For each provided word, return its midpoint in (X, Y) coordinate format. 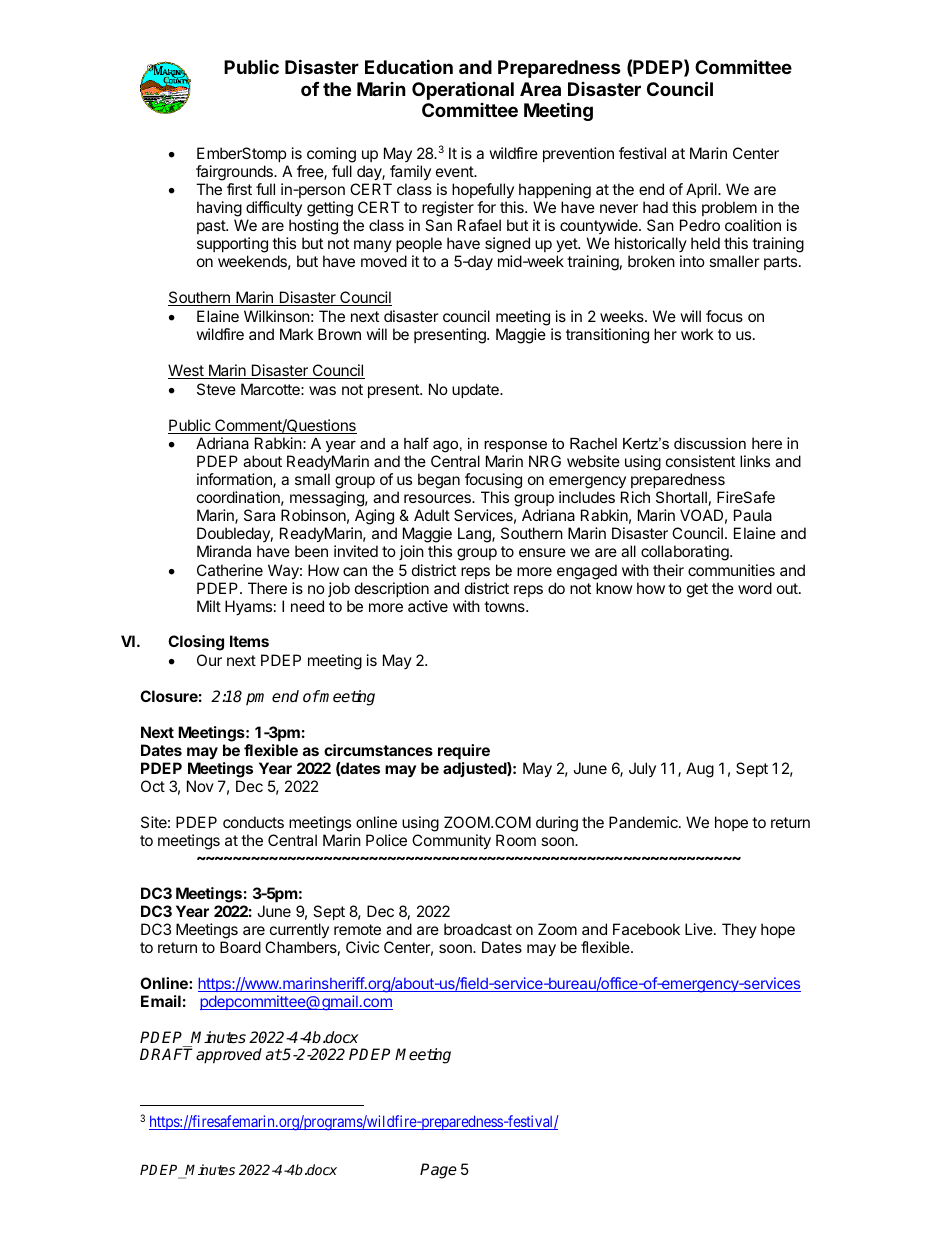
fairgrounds (235, 173)
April (702, 192)
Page (438, 1171)
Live (700, 929)
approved (229, 1056)
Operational (463, 91)
